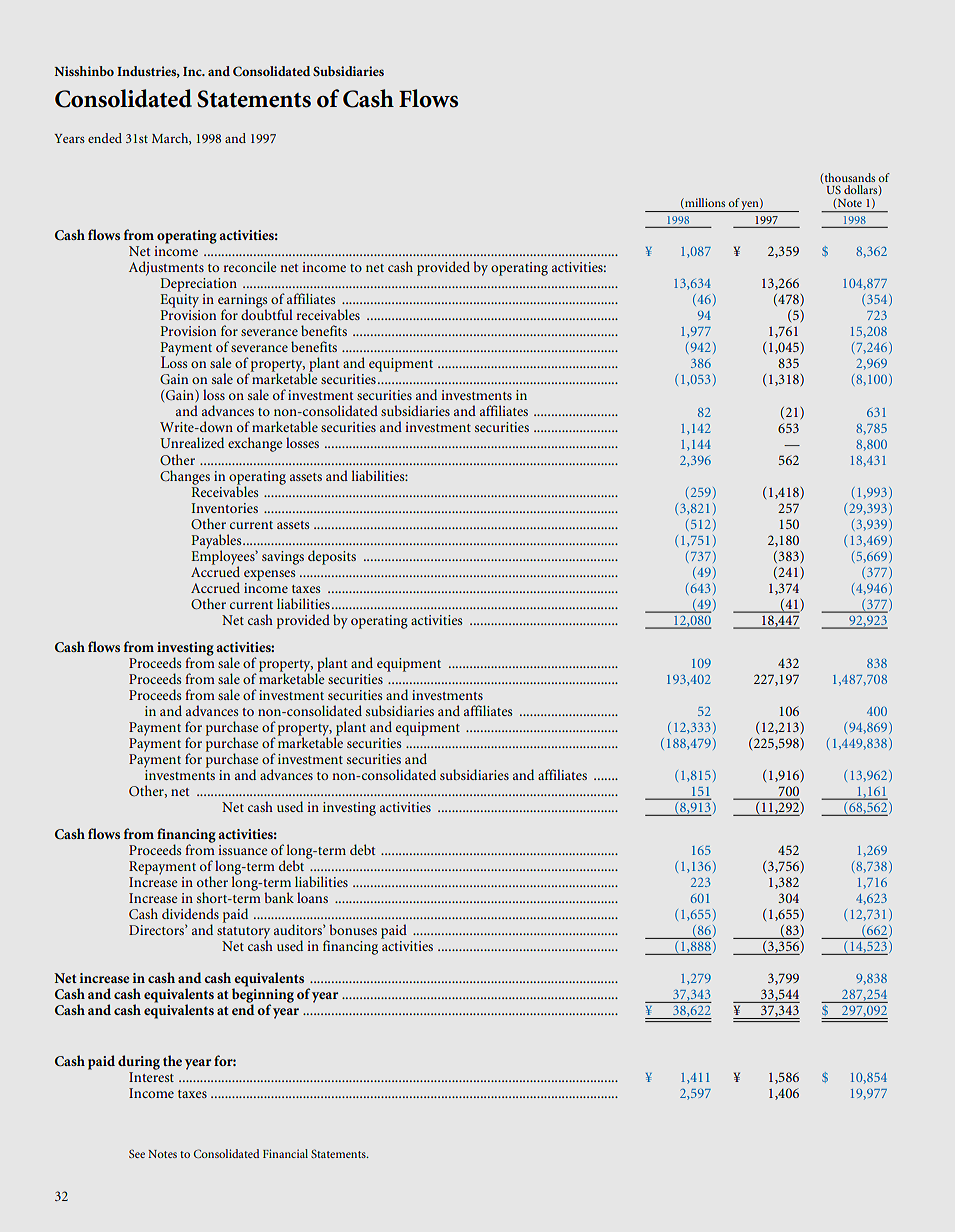 The height and width of the document is (1232, 955). I want to click on ended, so click(105, 138).
